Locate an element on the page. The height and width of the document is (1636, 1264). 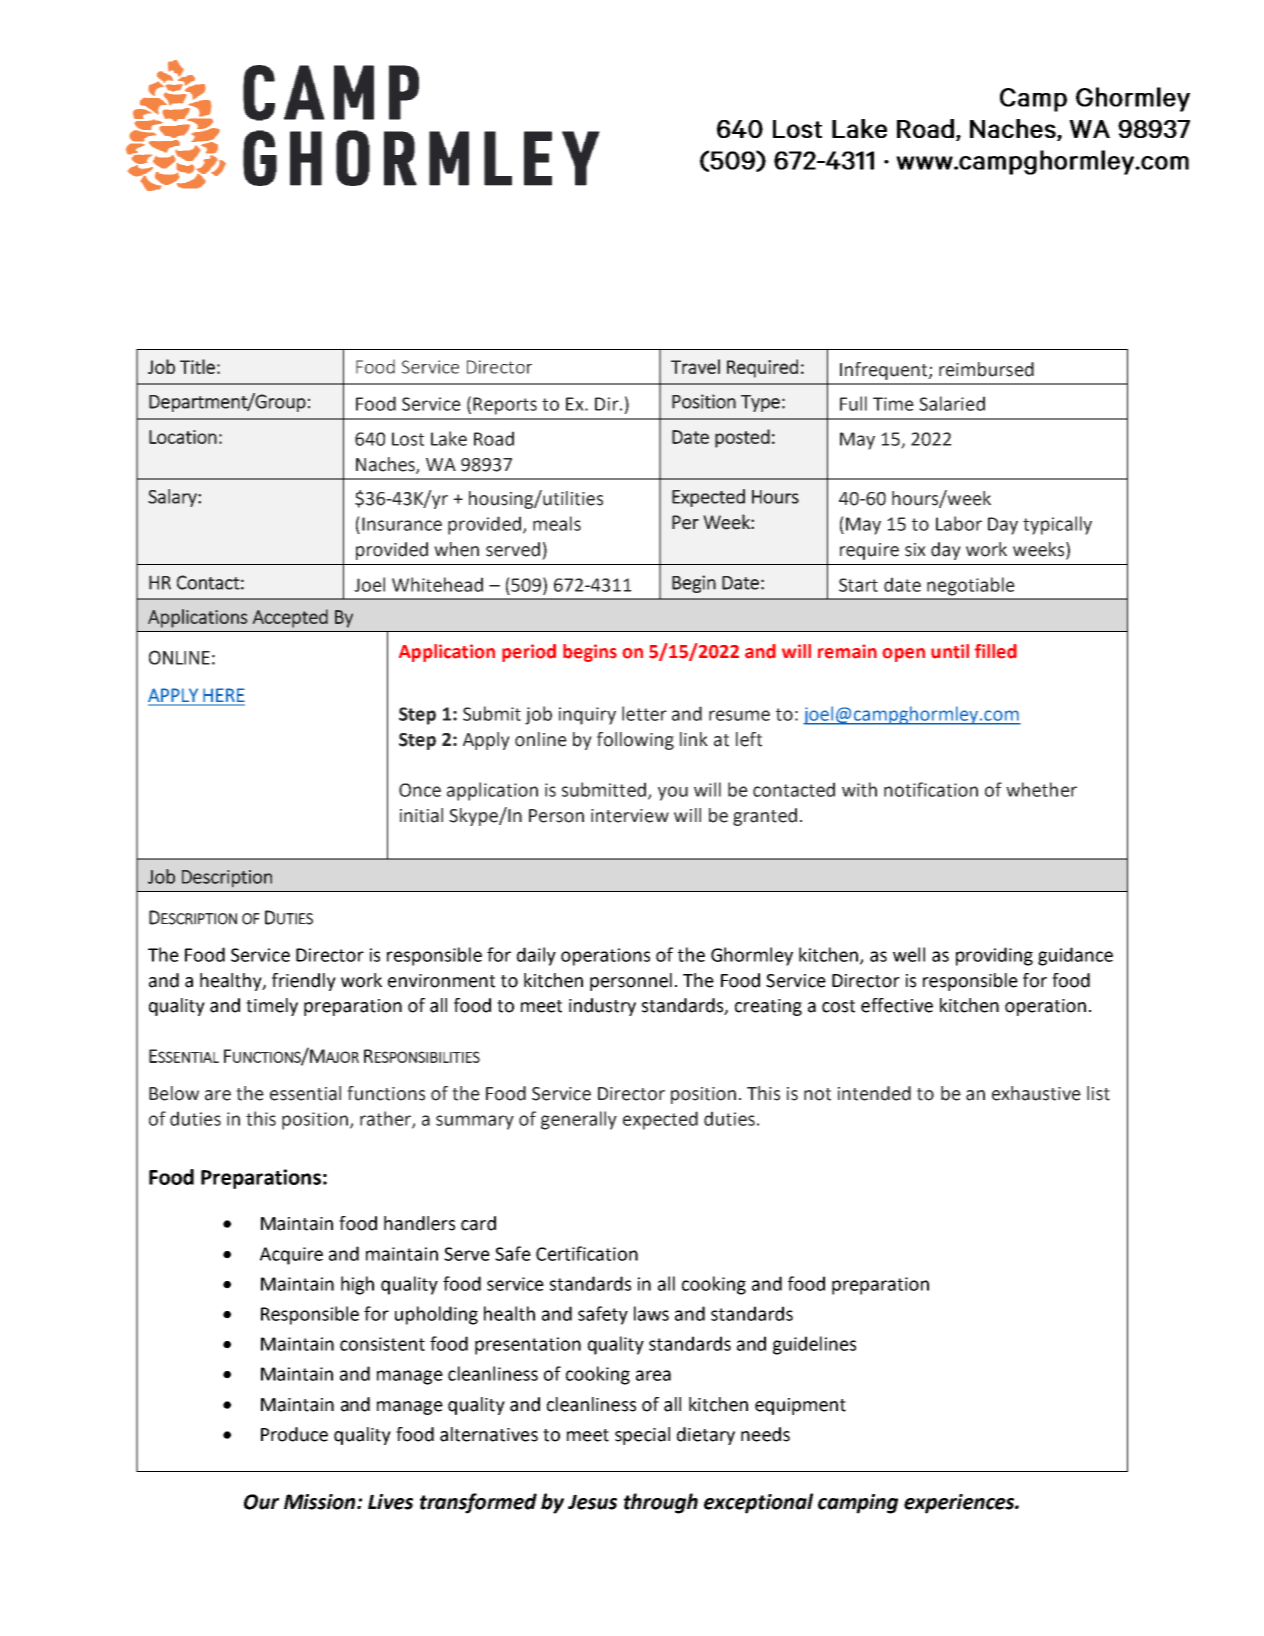
Title is located at coordinates (197, 366).
